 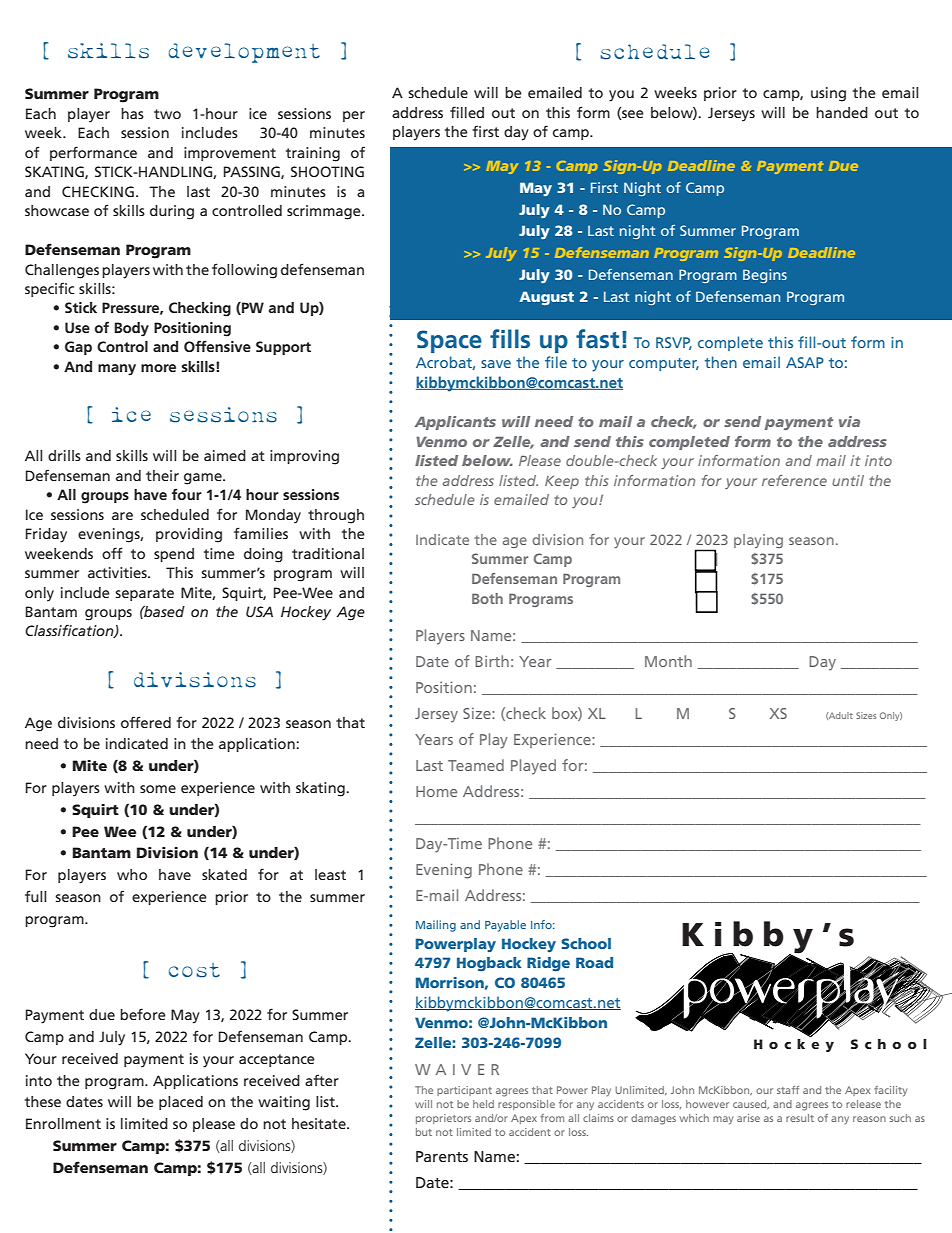 What do you see at coordinates (132, 113) in the screenshot?
I see `has` at bounding box center [132, 113].
